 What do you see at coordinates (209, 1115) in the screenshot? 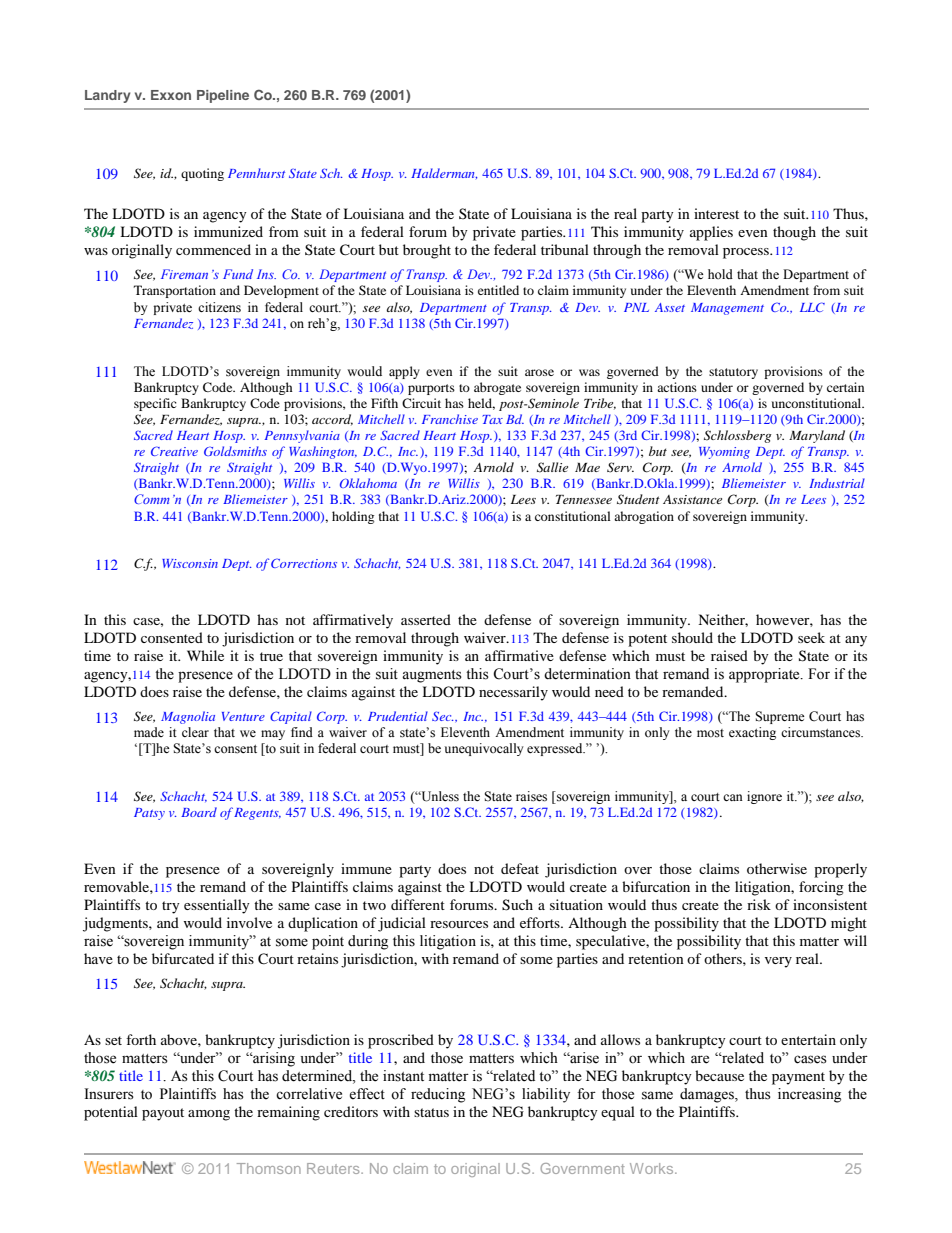
I see `among` at bounding box center [209, 1115].
